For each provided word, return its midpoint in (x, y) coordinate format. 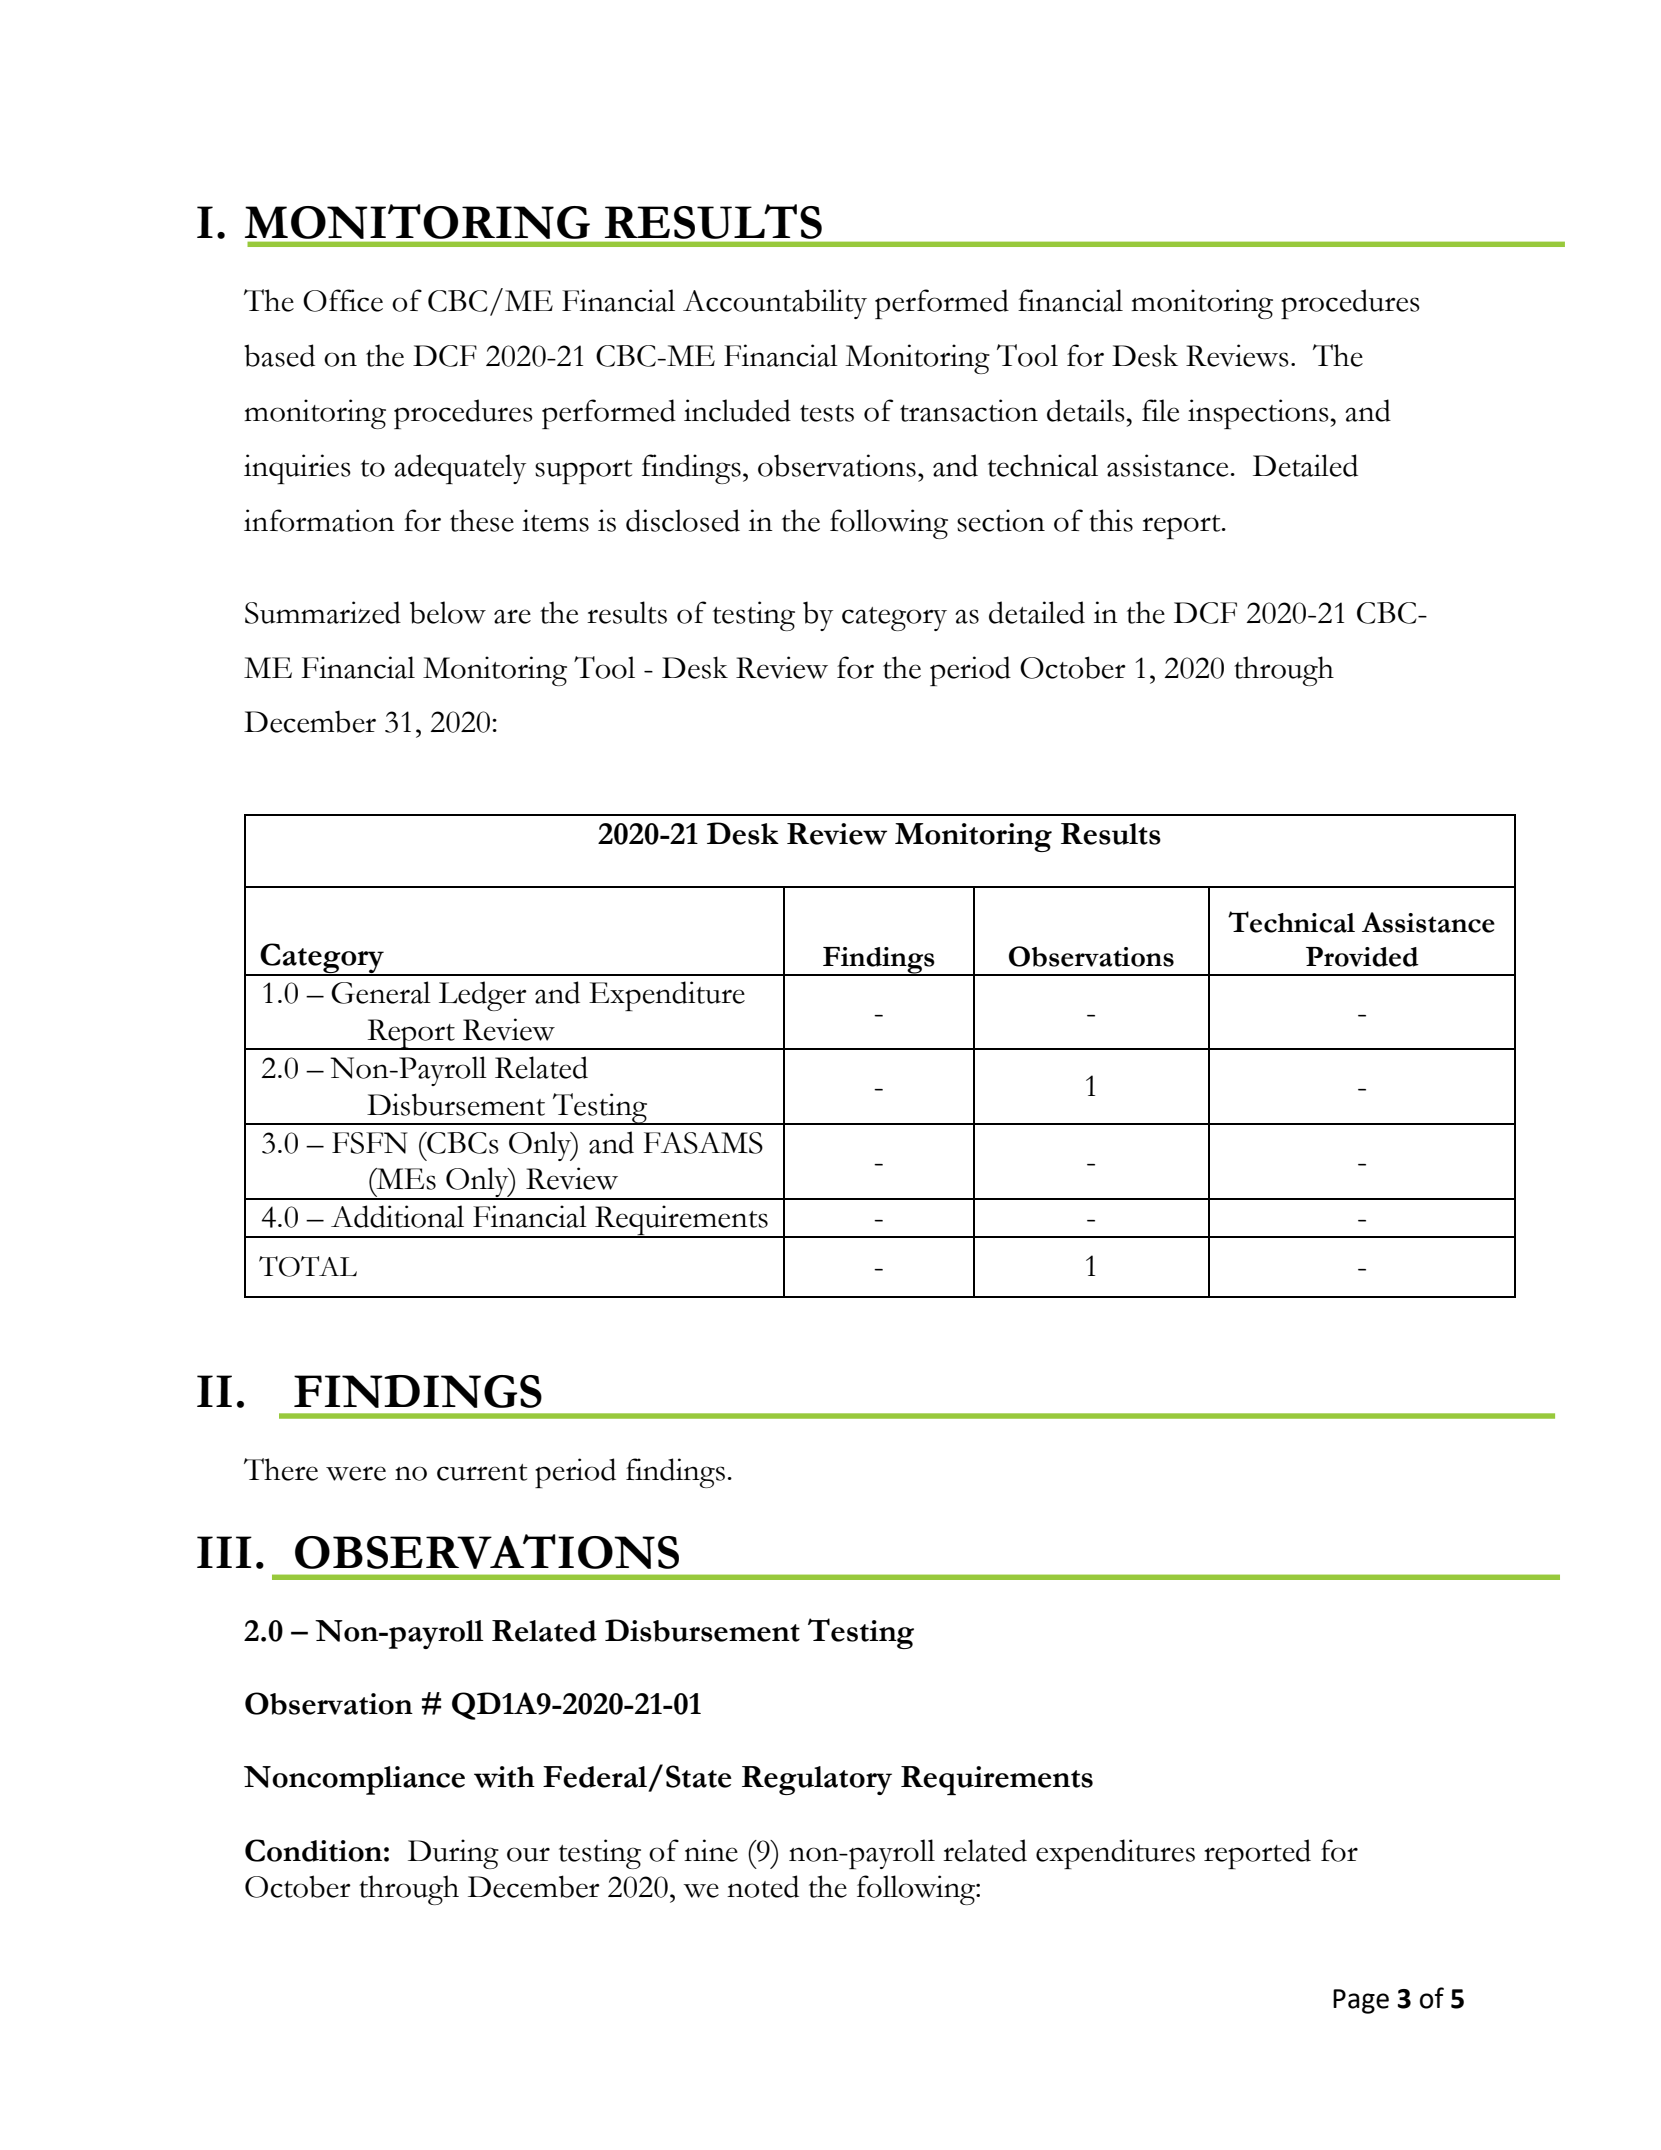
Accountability (775, 304)
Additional (397, 1216)
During (453, 1854)
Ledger (483, 996)
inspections (1259, 414)
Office (343, 300)
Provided (1362, 957)
